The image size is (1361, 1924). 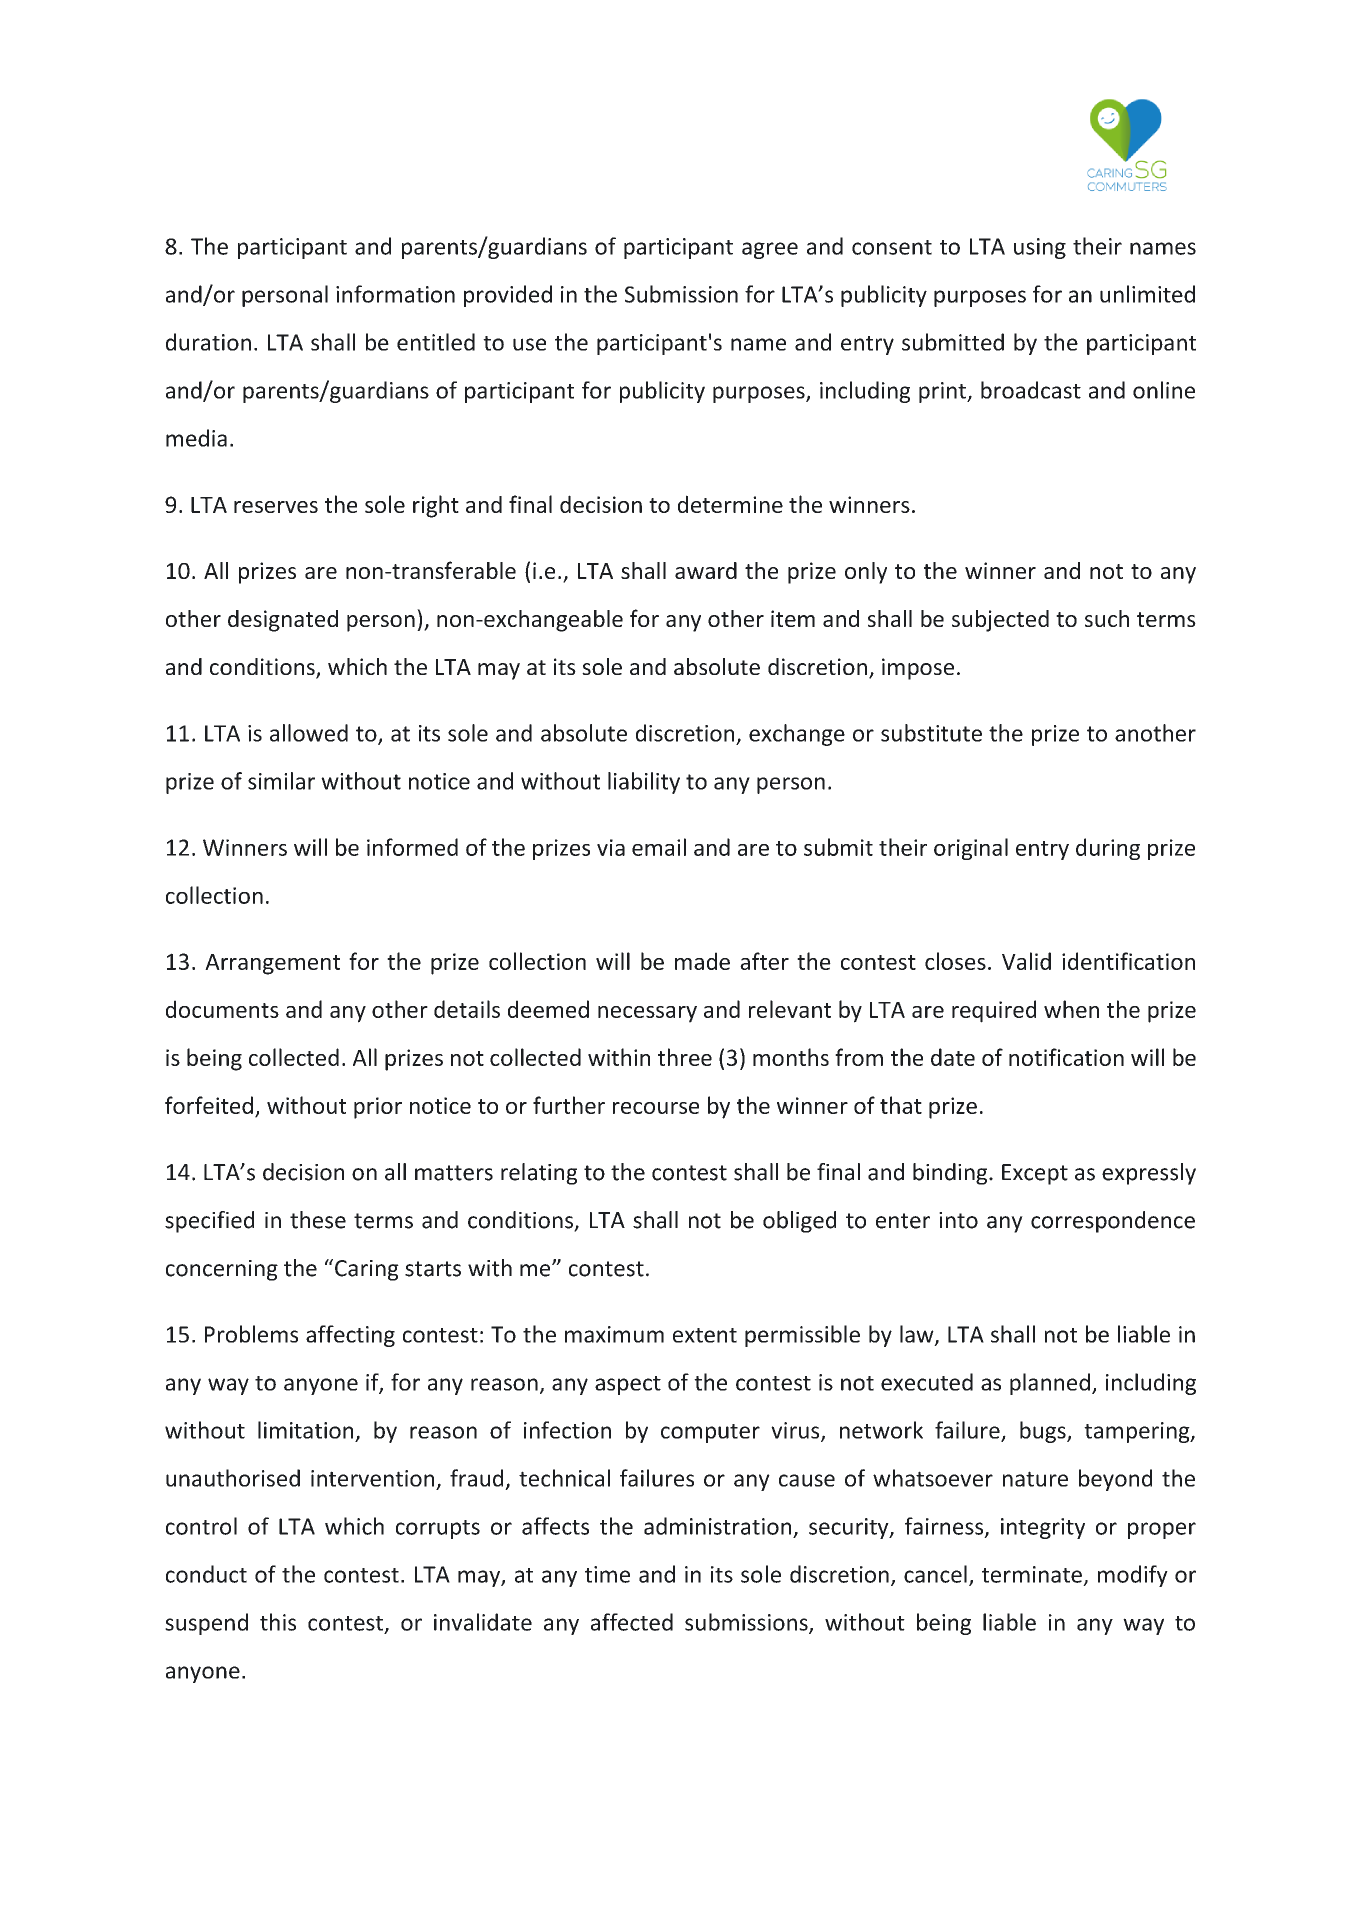 I want to click on affected, so click(x=632, y=1622).
